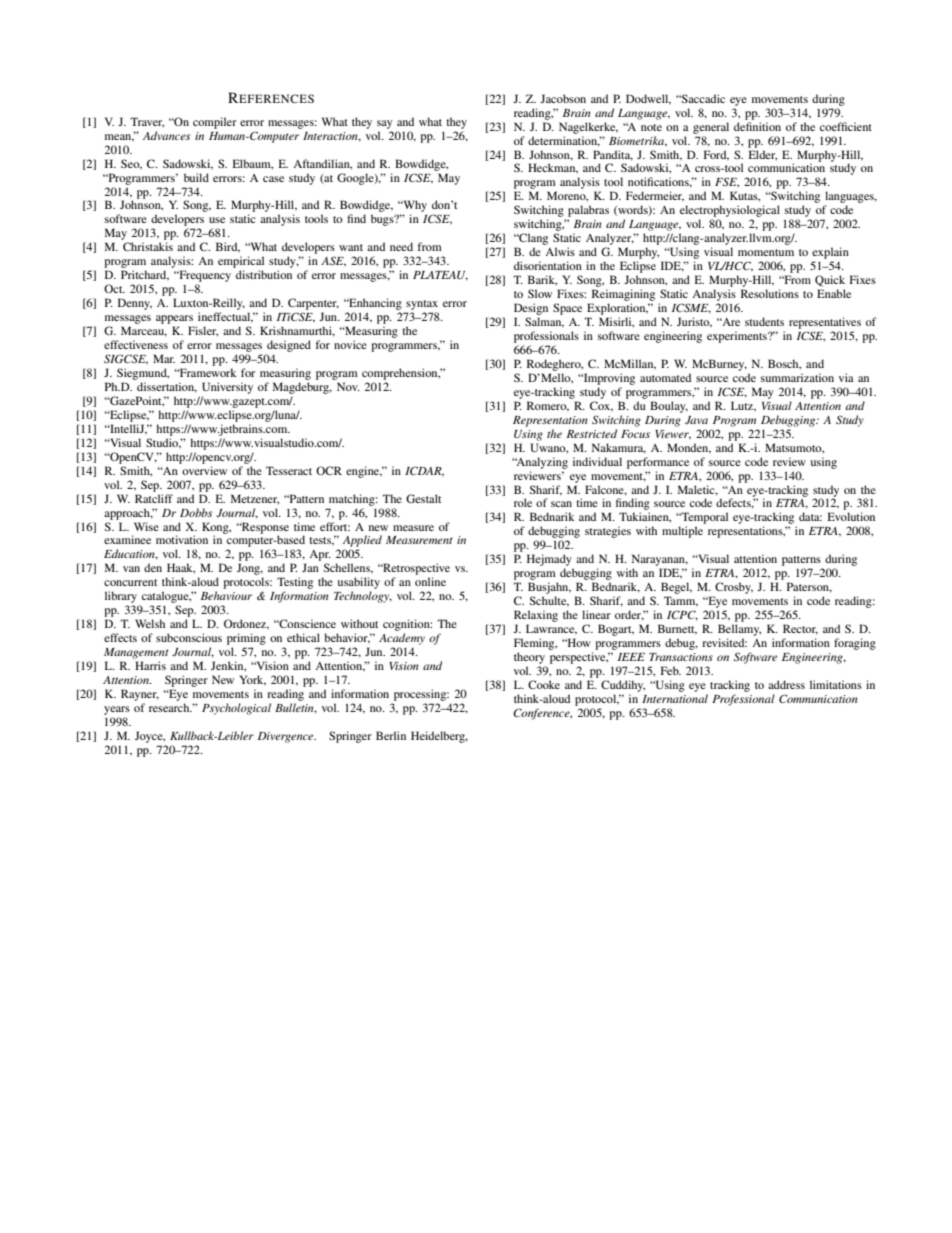 The height and width of the image is (1233, 952). I want to click on disorientation, so click(548, 265).
